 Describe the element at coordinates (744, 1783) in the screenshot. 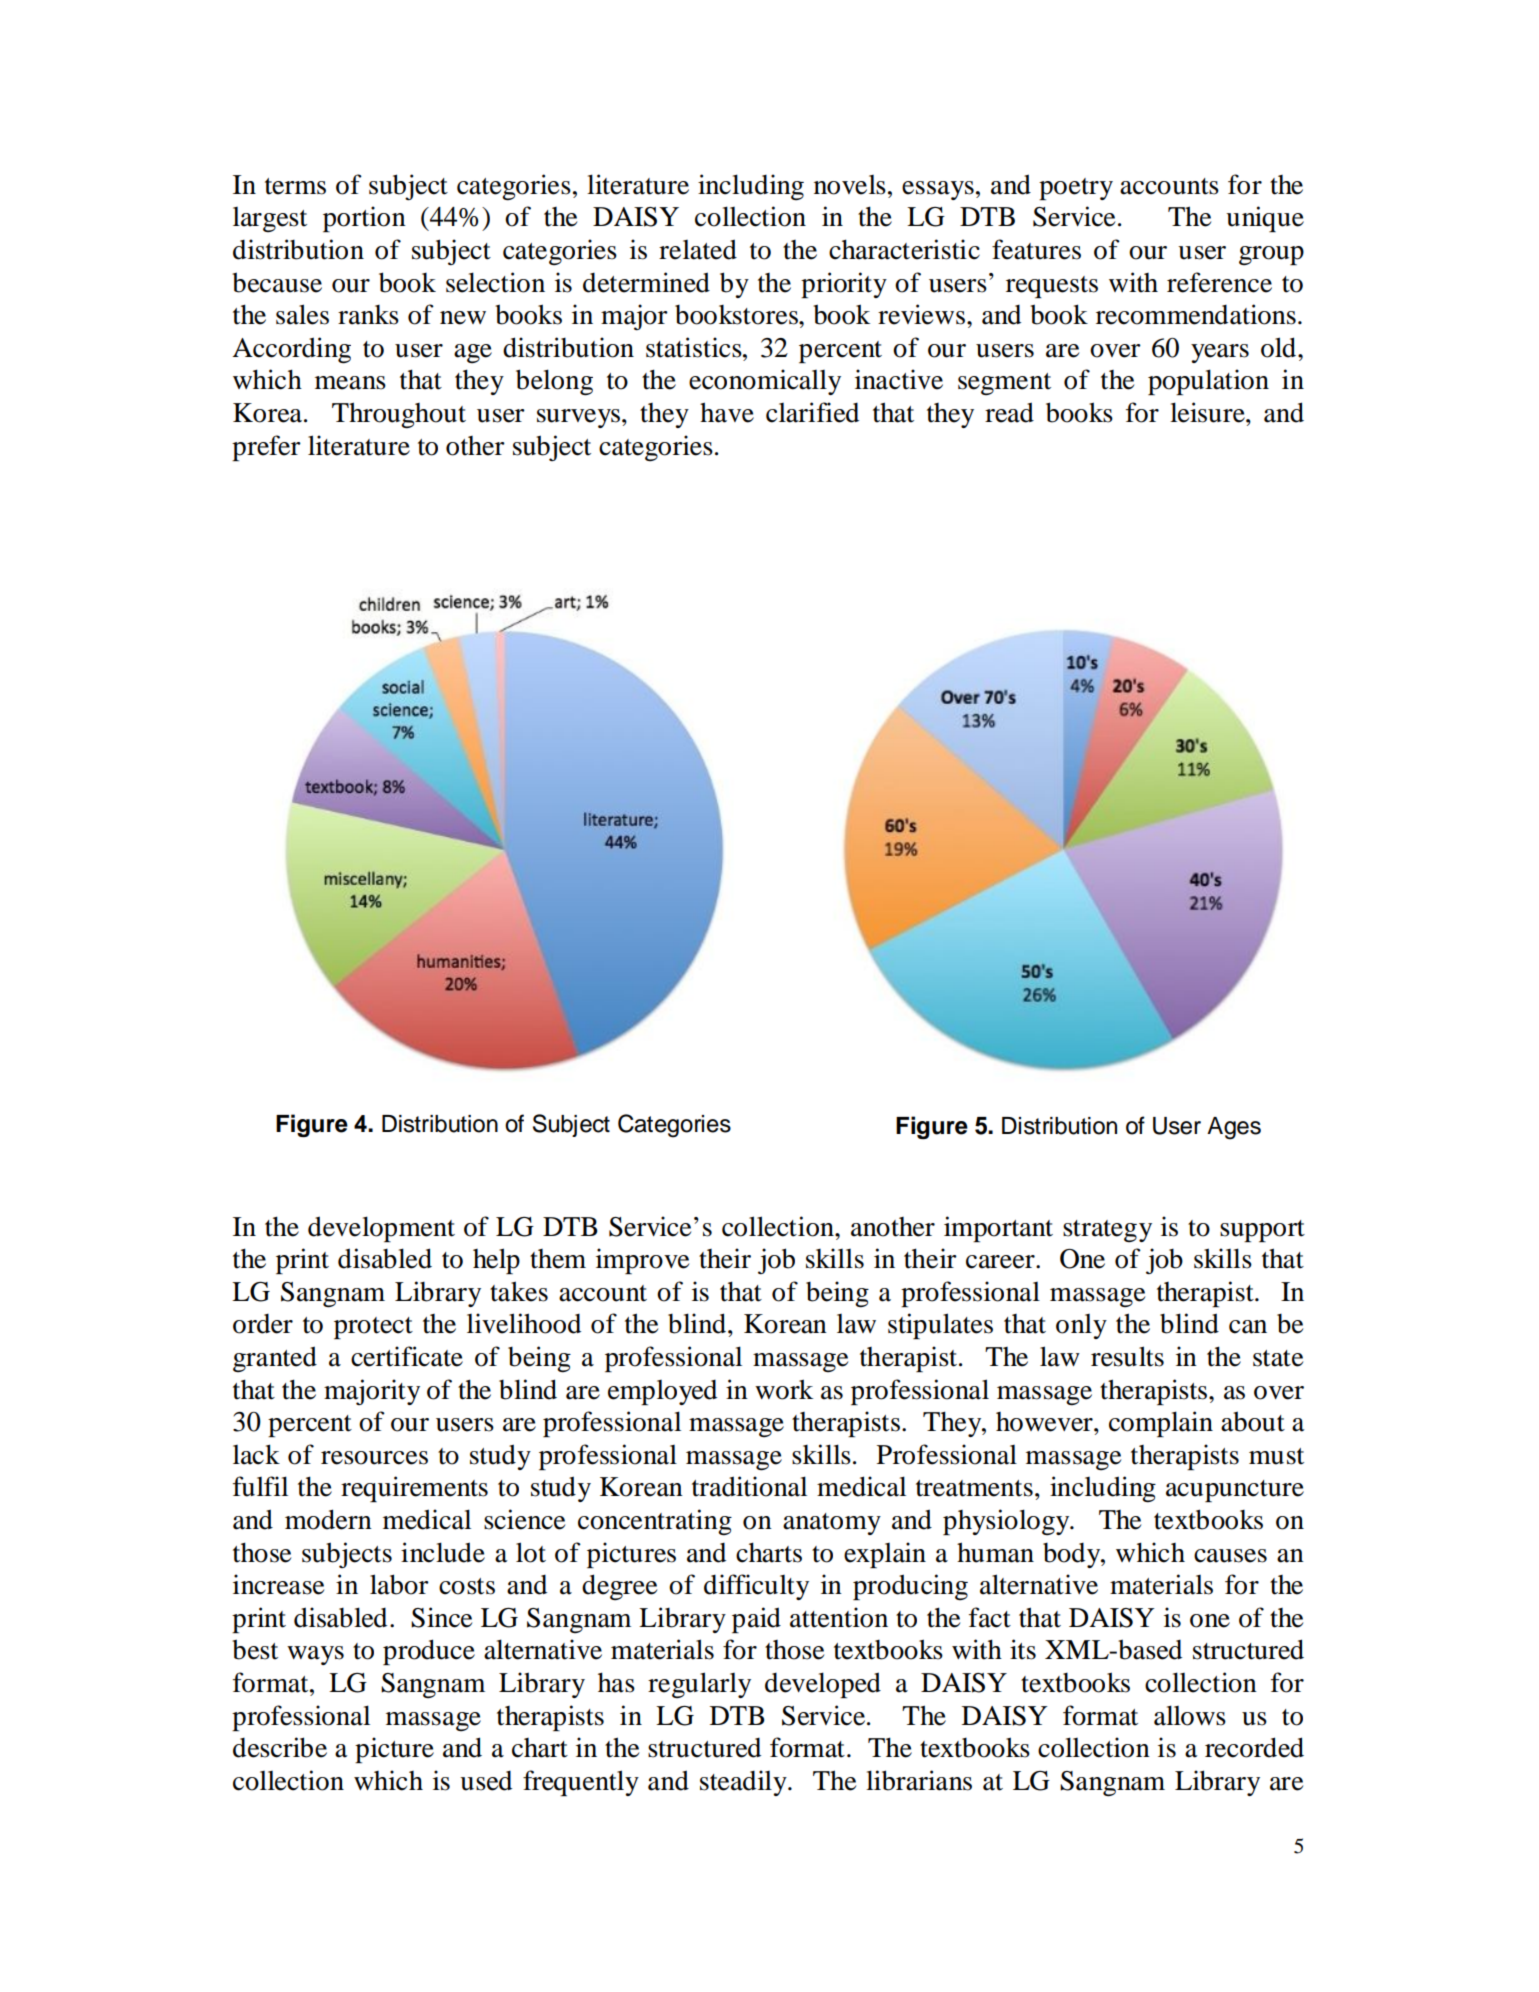

I see `steadily` at that location.
